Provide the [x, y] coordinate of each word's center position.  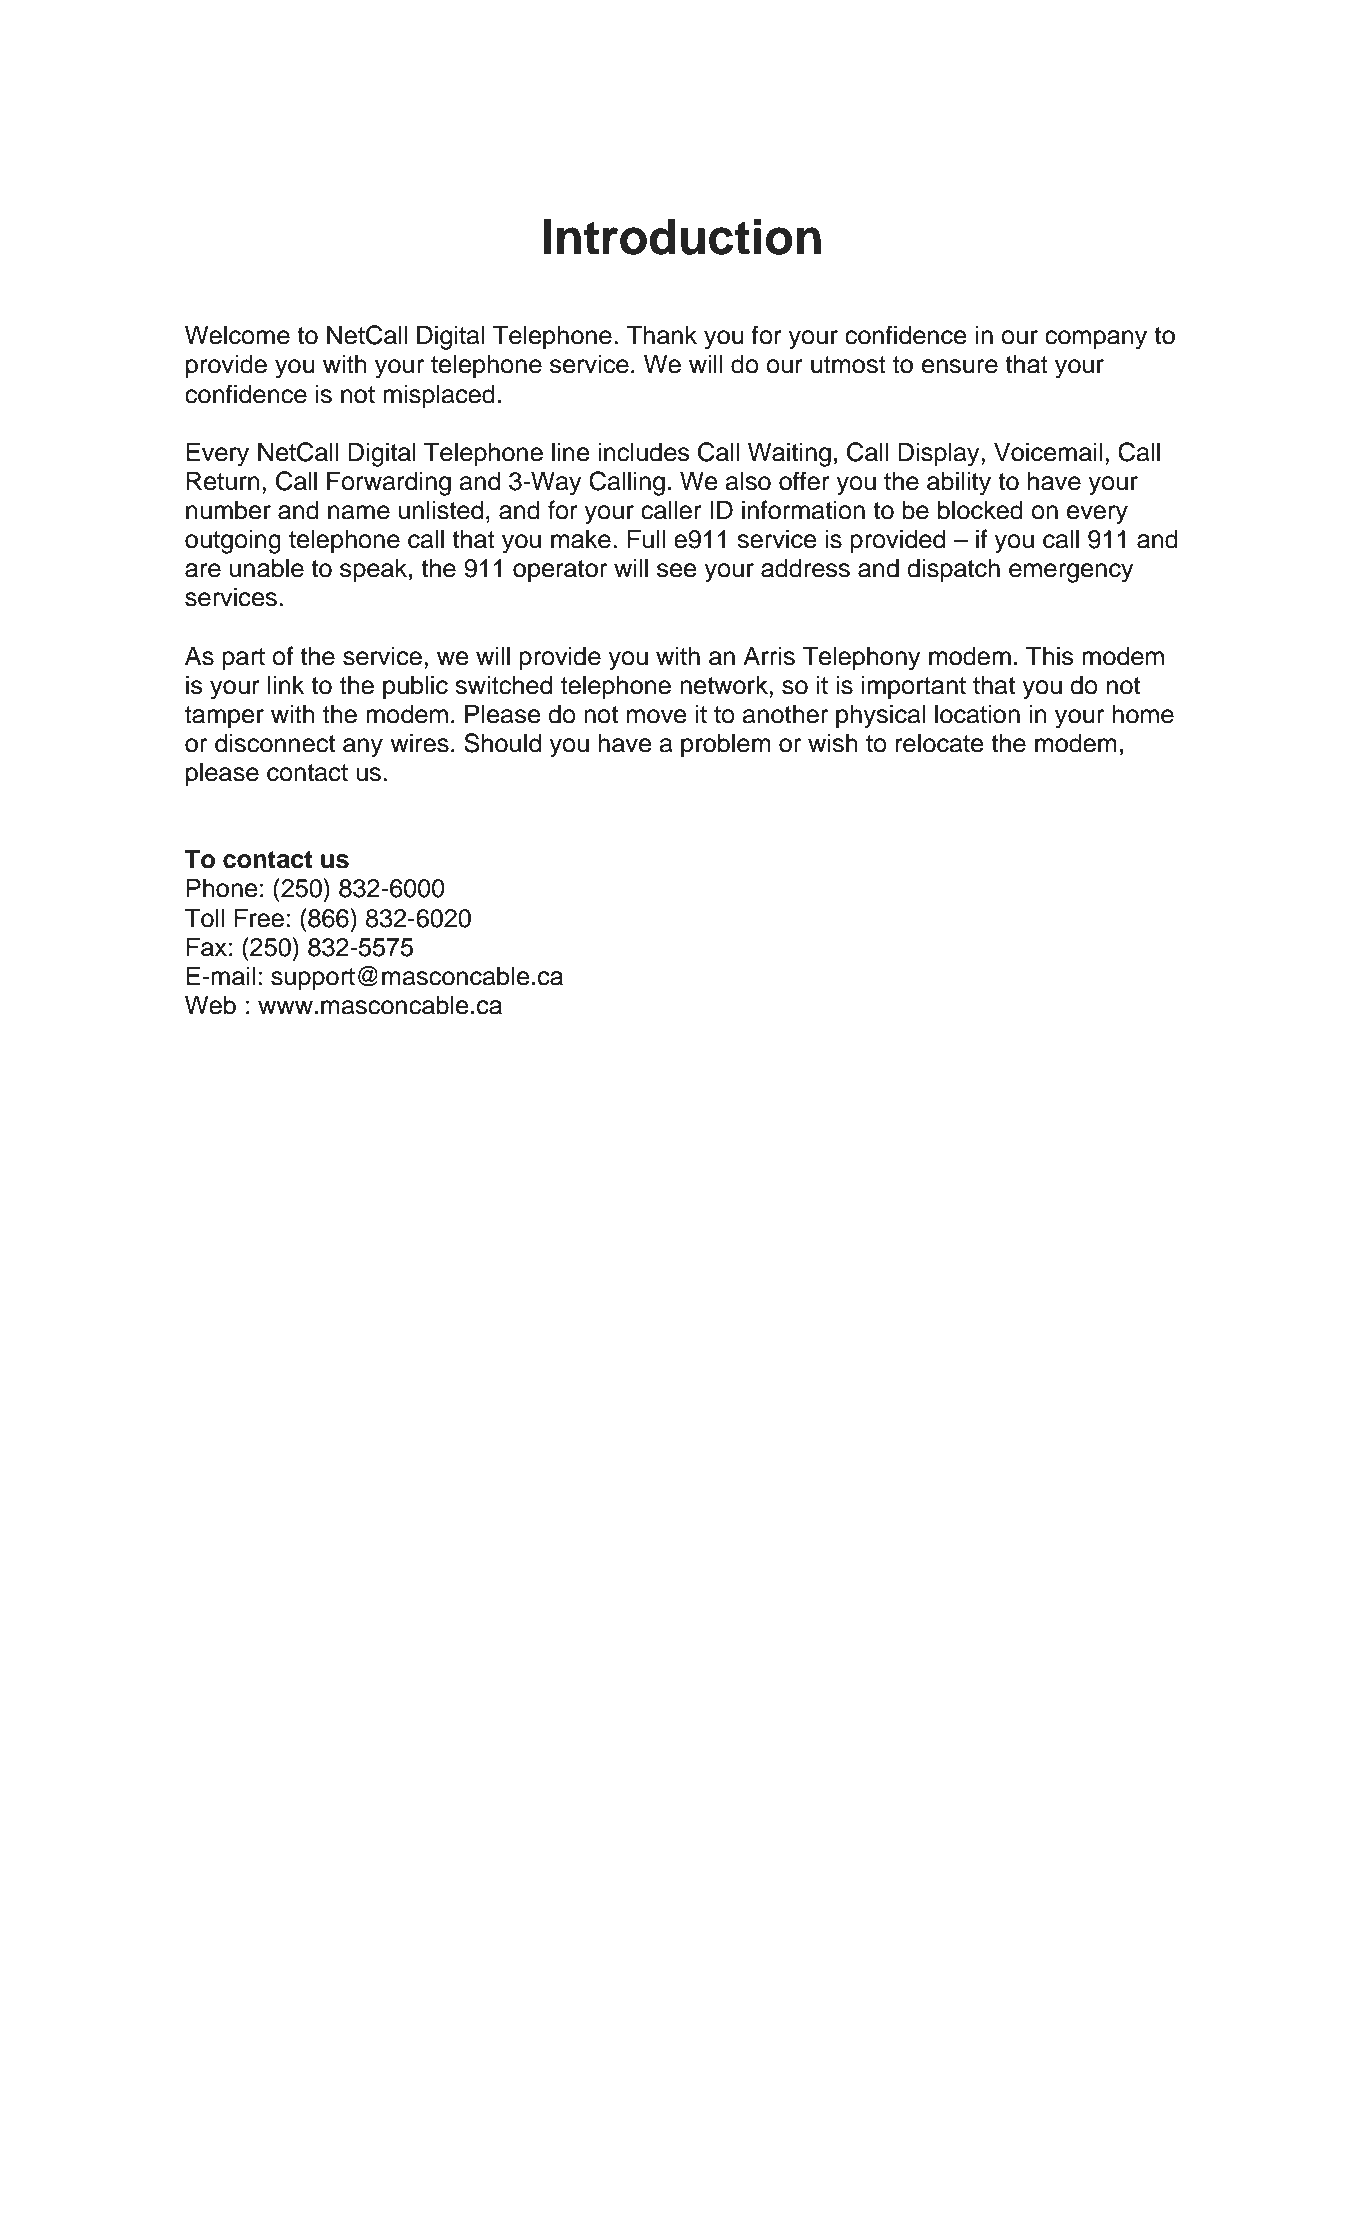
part [243, 659]
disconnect [275, 743]
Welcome [237, 335]
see [677, 570]
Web [210, 1005]
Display [940, 454]
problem [726, 745]
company [1096, 340]
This [1050, 656]
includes [644, 452]
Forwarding [389, 483]
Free [259, 918]
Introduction [682, 236]
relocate [940, 743]
